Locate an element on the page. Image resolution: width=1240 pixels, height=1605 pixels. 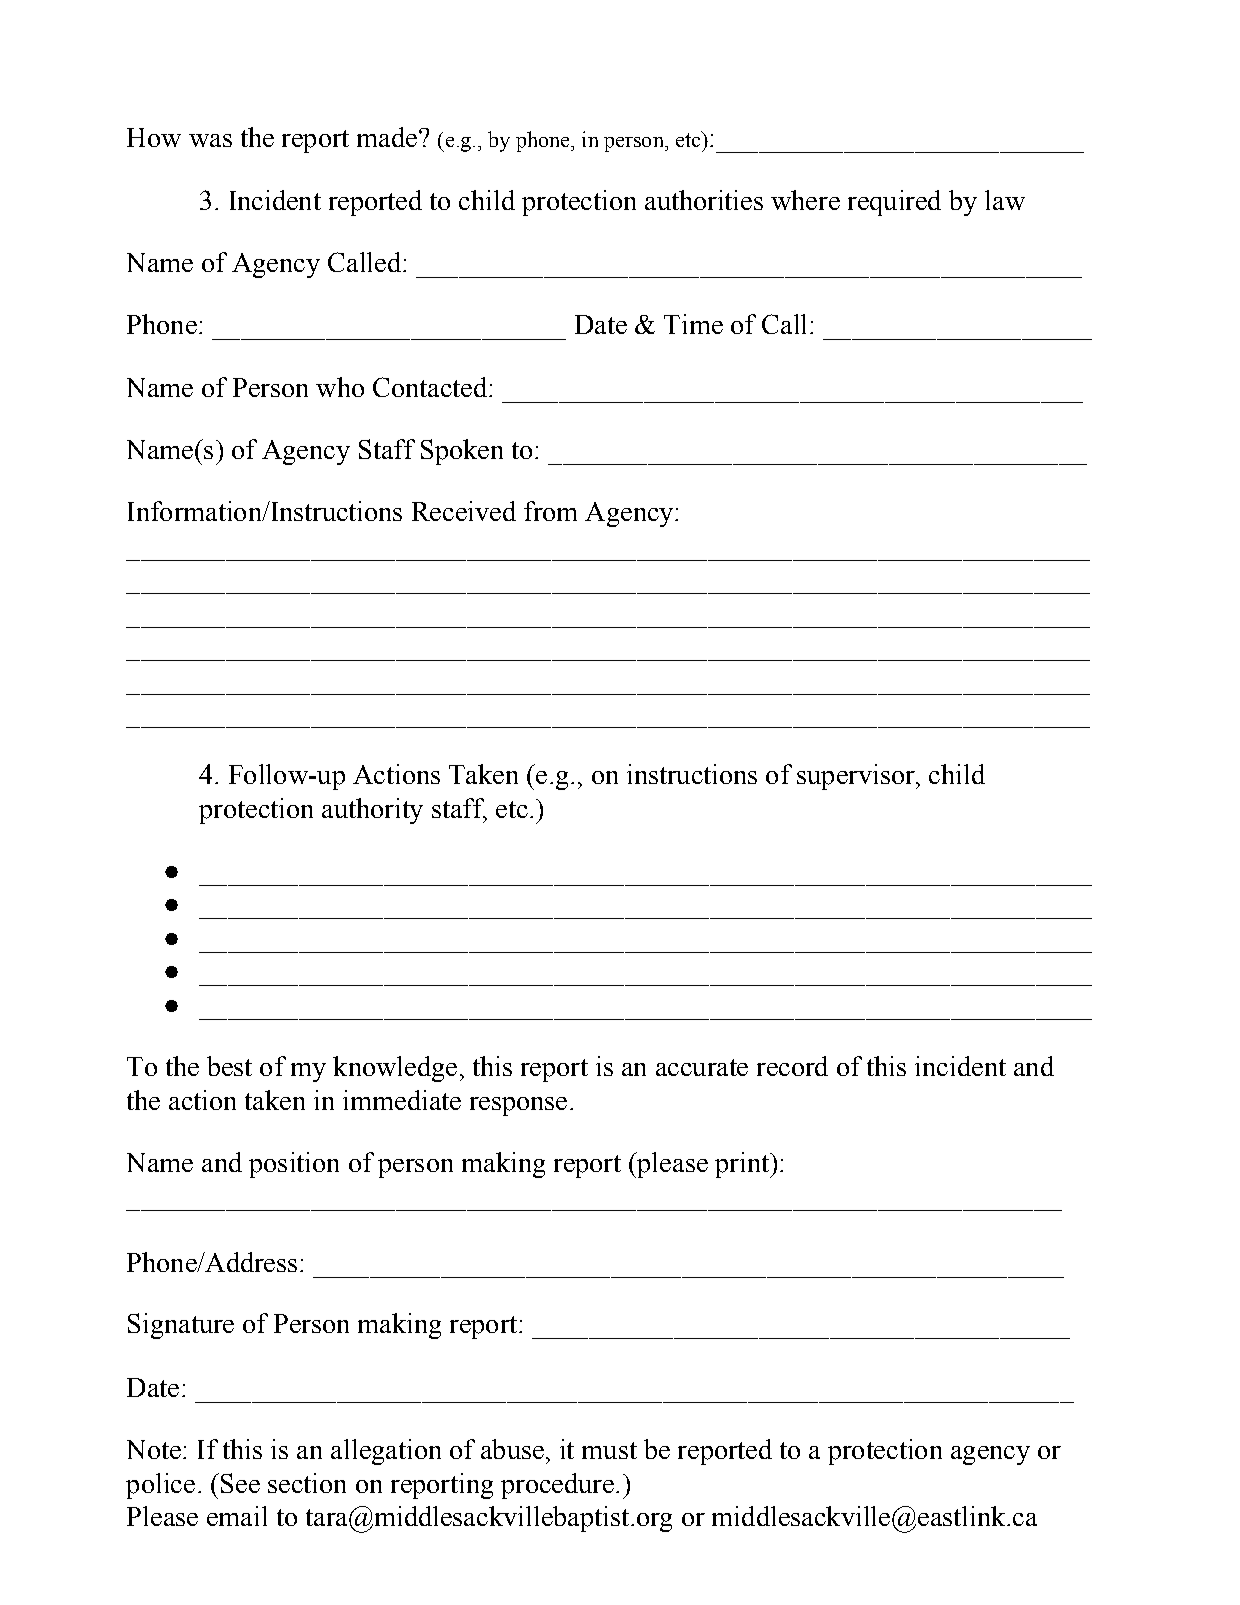
record is located at coordinates (792, 1066).
